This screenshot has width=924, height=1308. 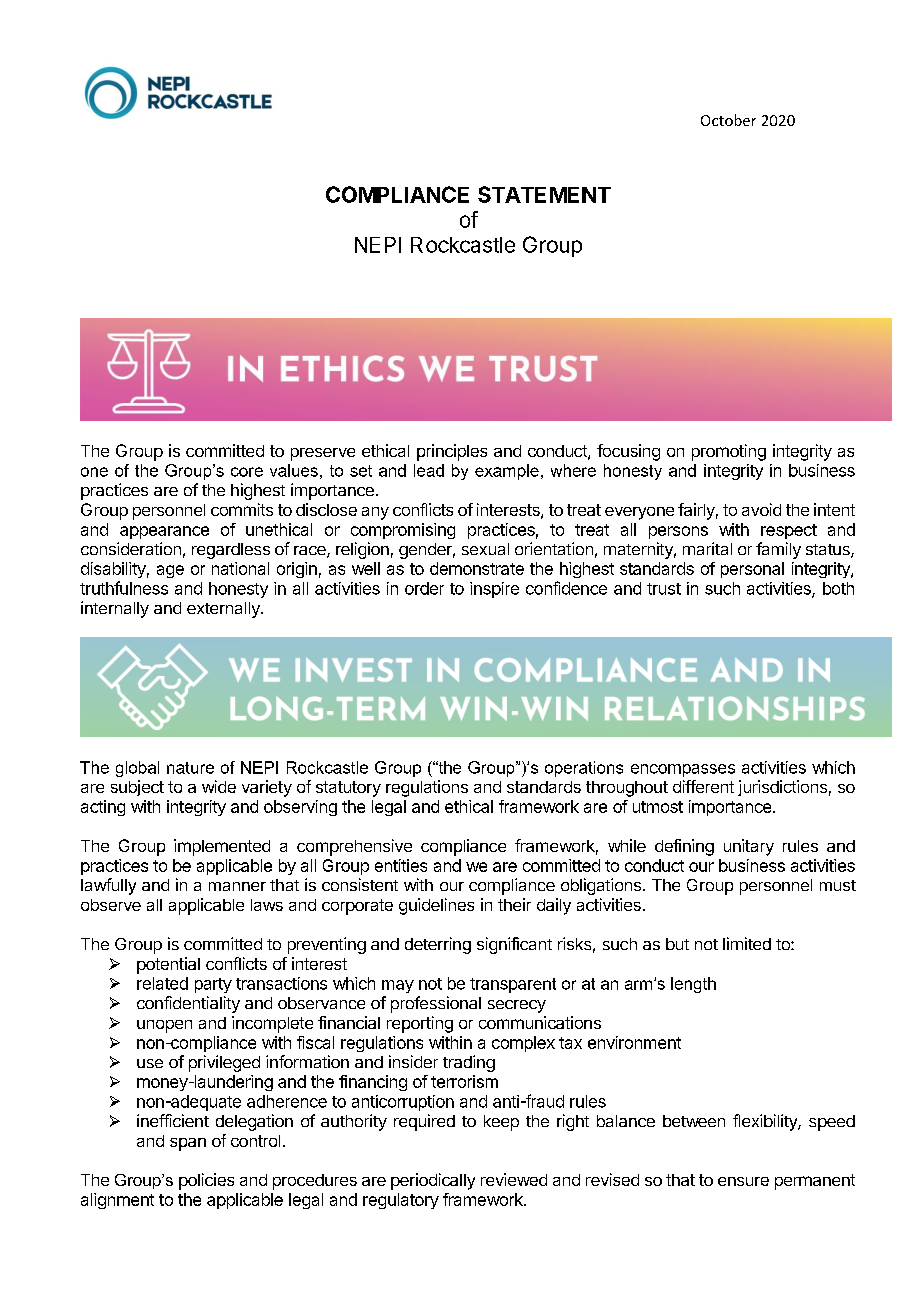 What do you see at coordinates (237, 886) in the screenshot?
I see `manner` at bounding box center [237, 886].
